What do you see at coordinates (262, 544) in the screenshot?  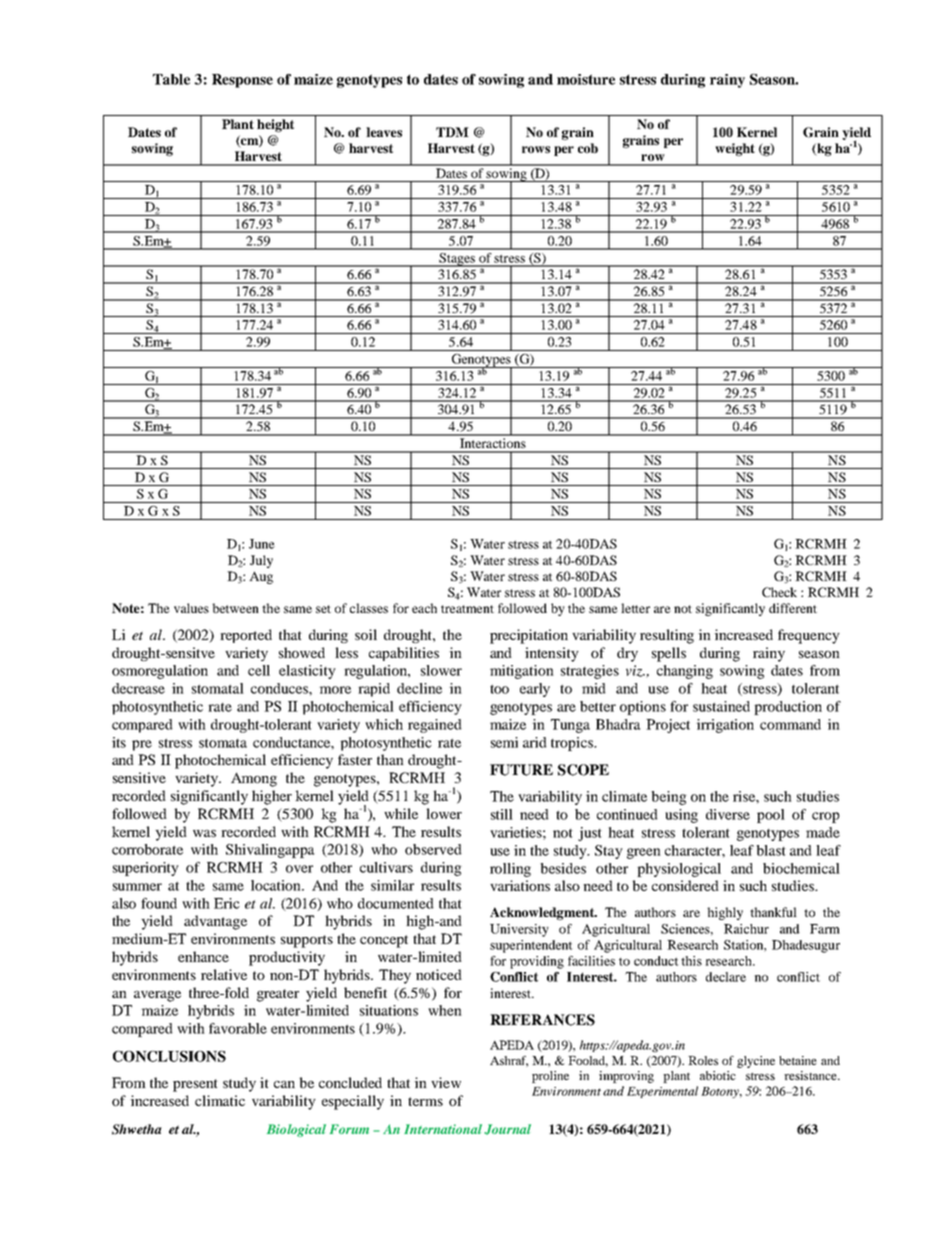 I see `June` at bounding box center [262, 544].
